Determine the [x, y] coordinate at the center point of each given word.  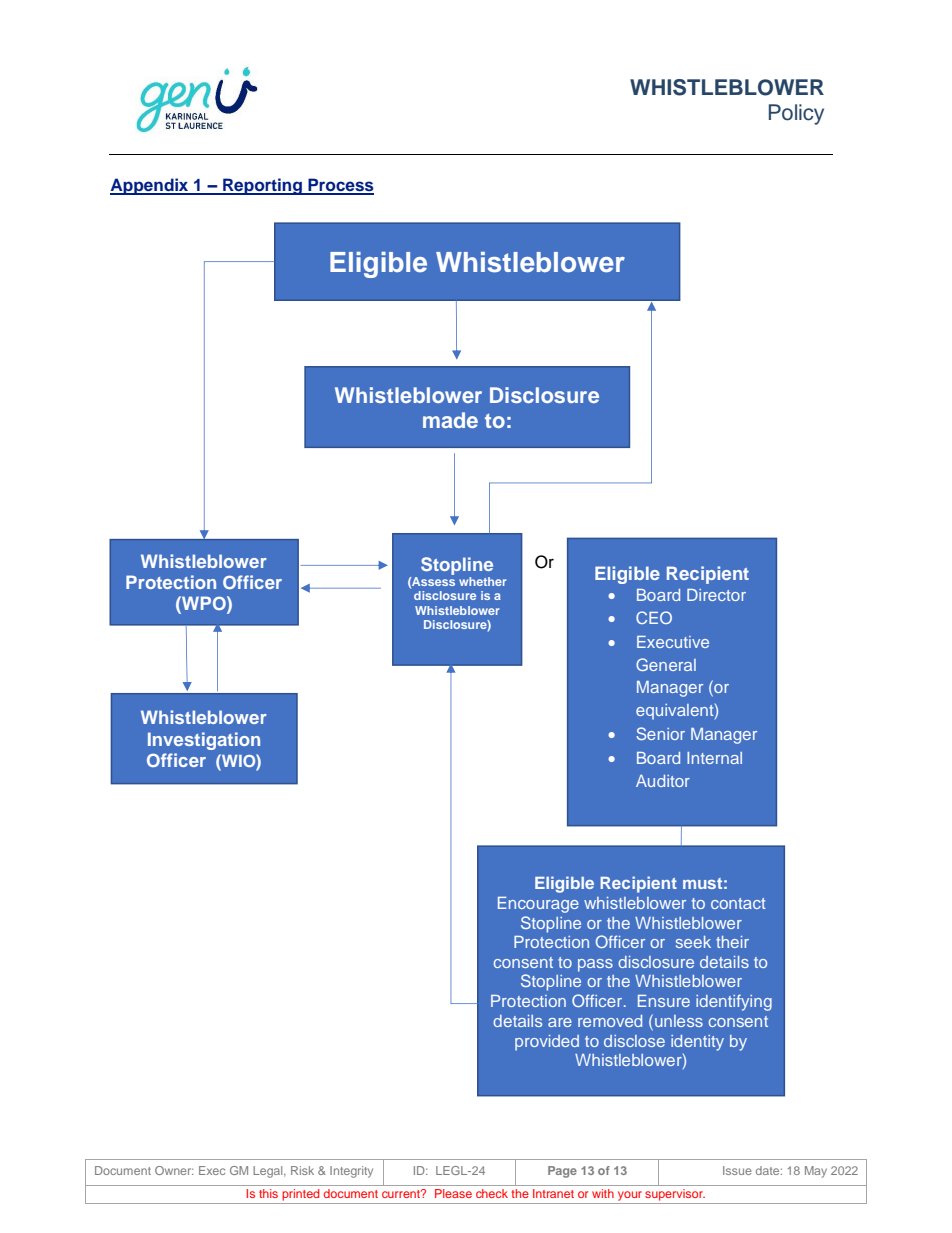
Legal [269, 1172]
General [666, 664]
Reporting [262, 186]
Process [340, 186]
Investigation [204, 741]
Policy [796, 114]
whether [483, 581]
